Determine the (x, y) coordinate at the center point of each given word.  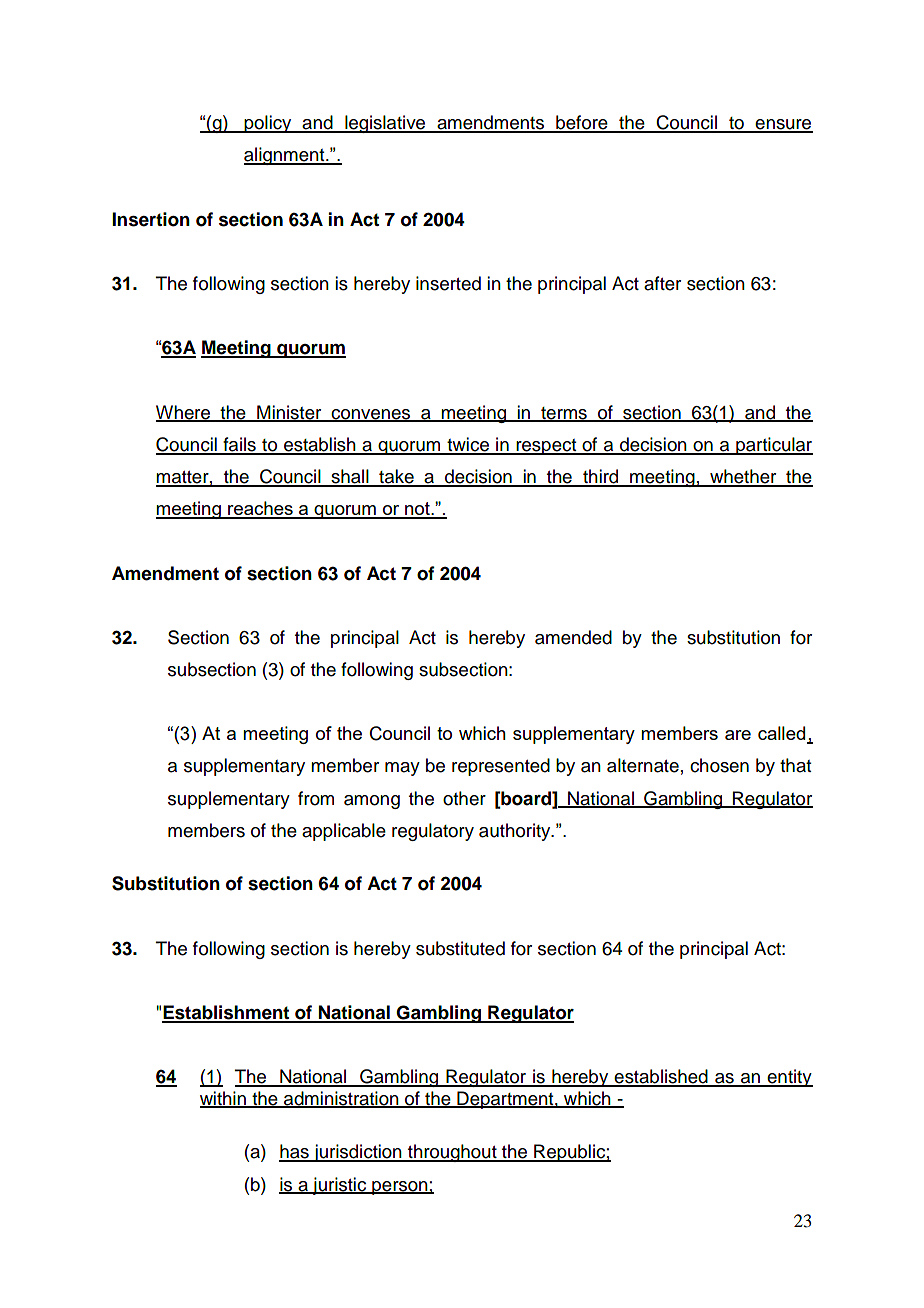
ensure (783, 125)
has (295, 1152)
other (464, 798)
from (316, 798)
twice (468, 445)
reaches (260, 509)
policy (268, 124)
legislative (385, 124)
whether (743, 477)
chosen (719, 765)
